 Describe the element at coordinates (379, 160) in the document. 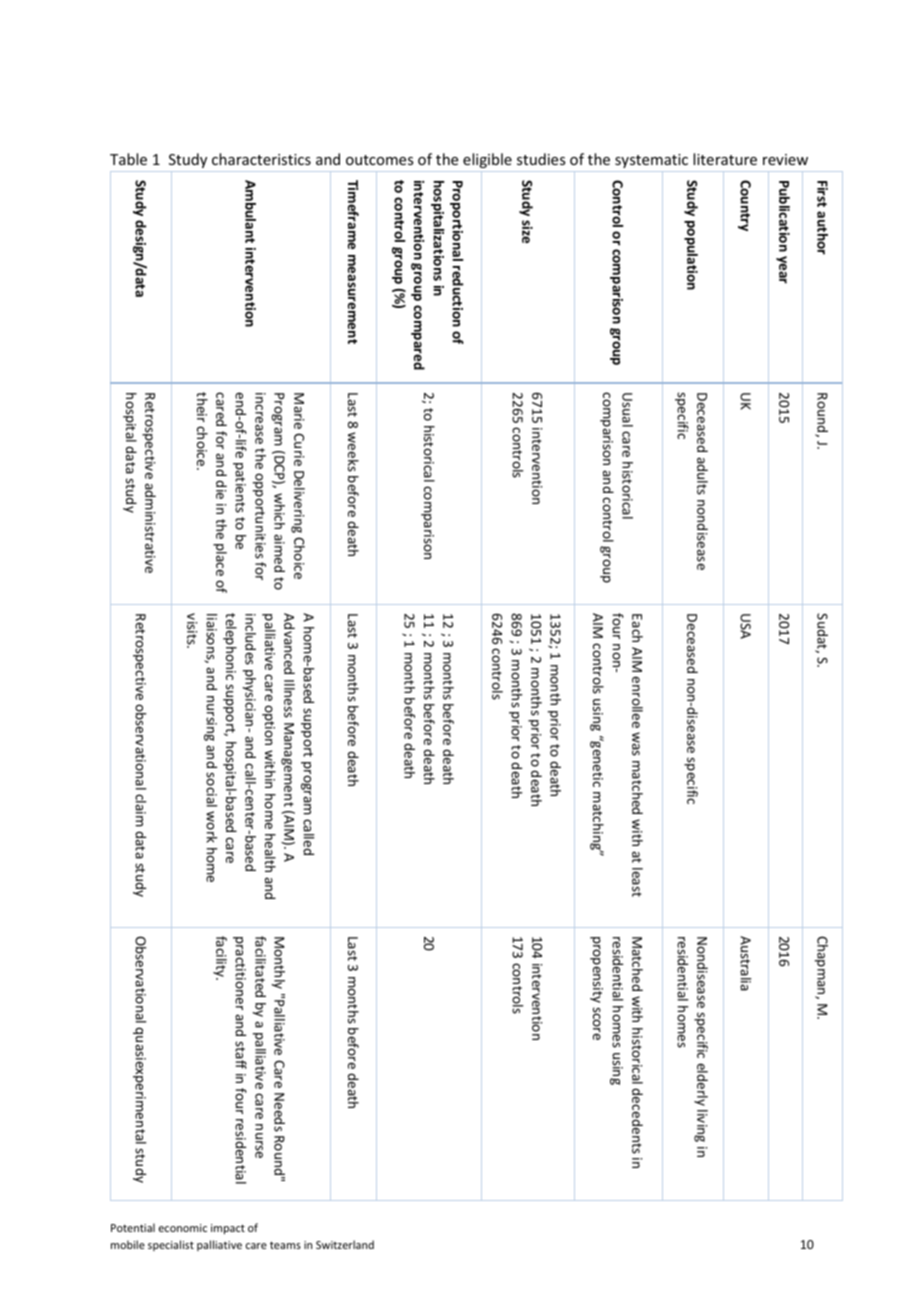

I see `outcomes` at that location.
